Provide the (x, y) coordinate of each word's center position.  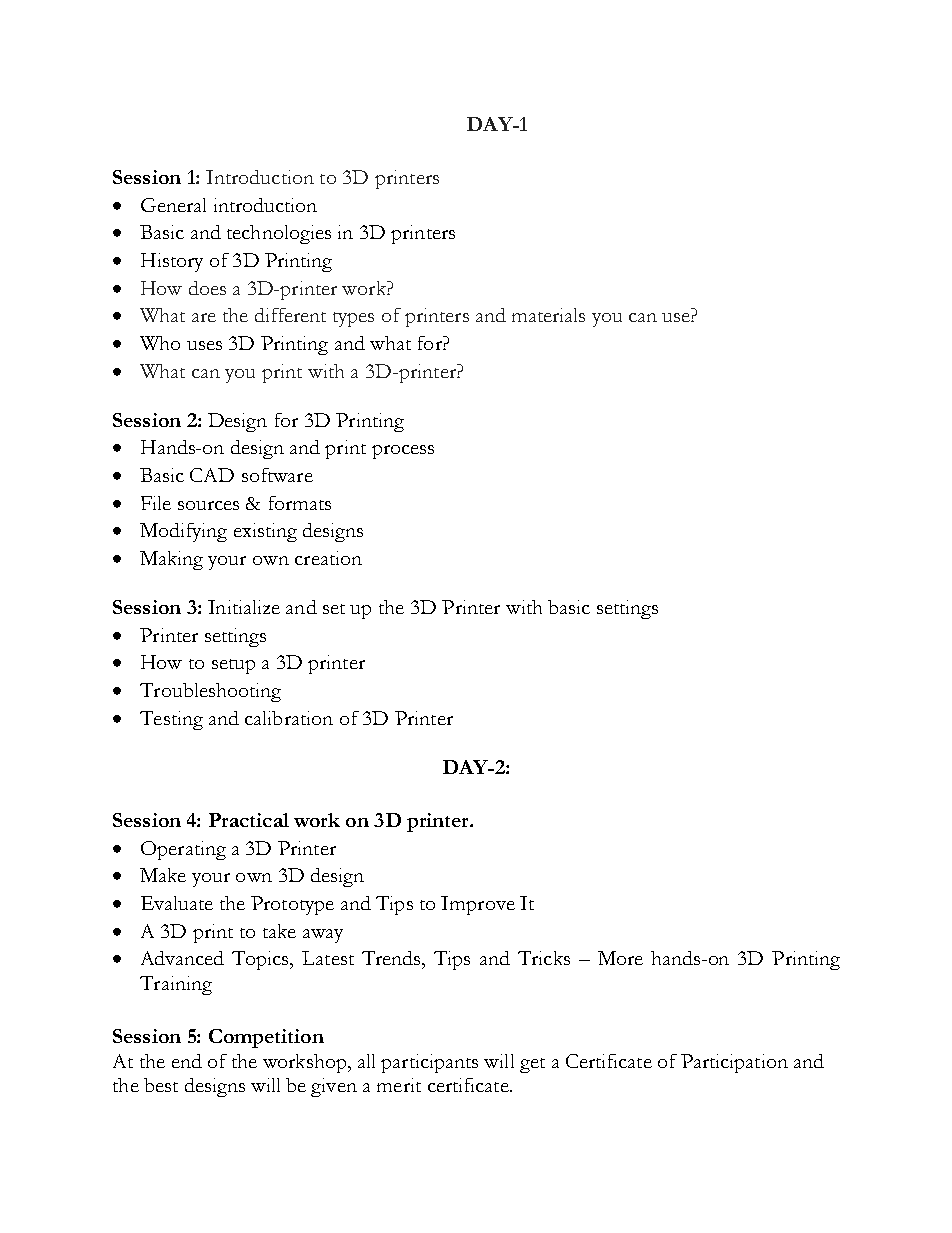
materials (548, 315)
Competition (266, 1038)
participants (429, 1063)
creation (328, 558)
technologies (279, 234)
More (620, 958)
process (403, 452)
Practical (249, 820)
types (353, 319)
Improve (478, 905)
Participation (734, 1063)
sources (208, 505)
